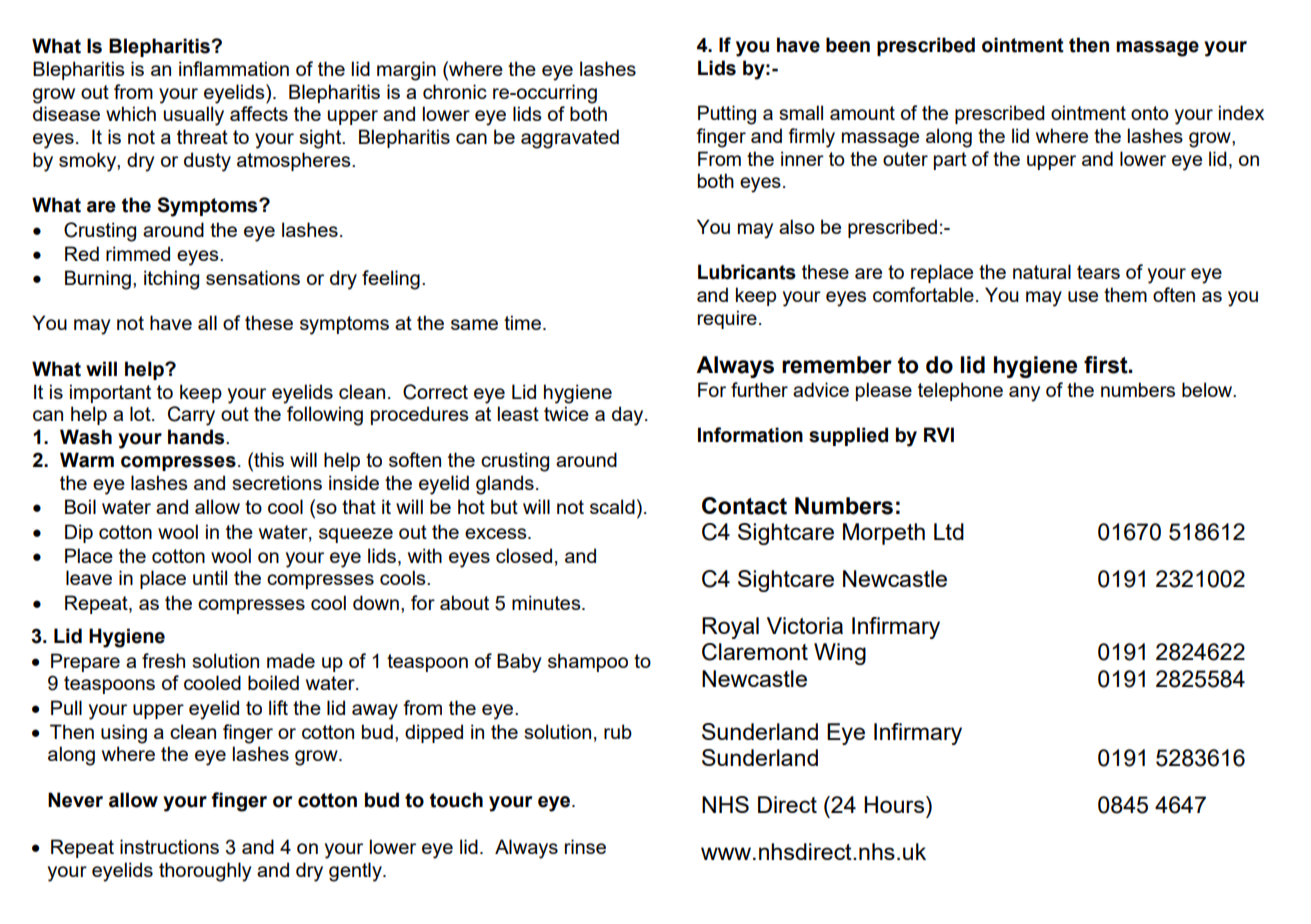  What do you see at coordinates (234, 68) in the page?
I see `inflammation` at bounding box center [234, 68].
